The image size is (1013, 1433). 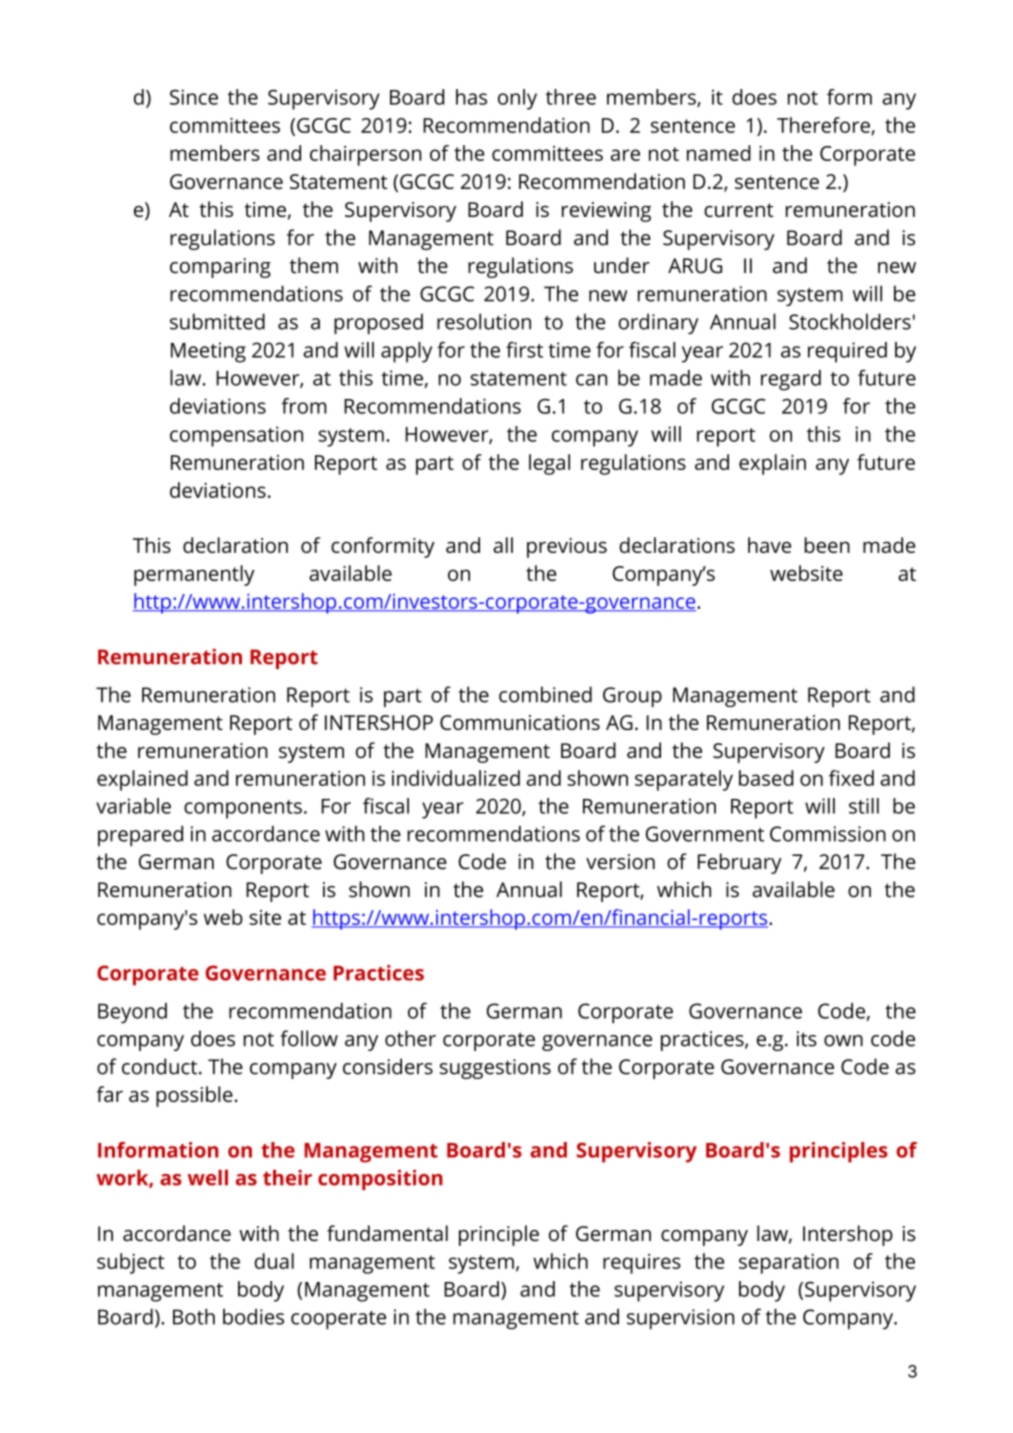 I want to click on Both, so click(x=194, y=1316).
